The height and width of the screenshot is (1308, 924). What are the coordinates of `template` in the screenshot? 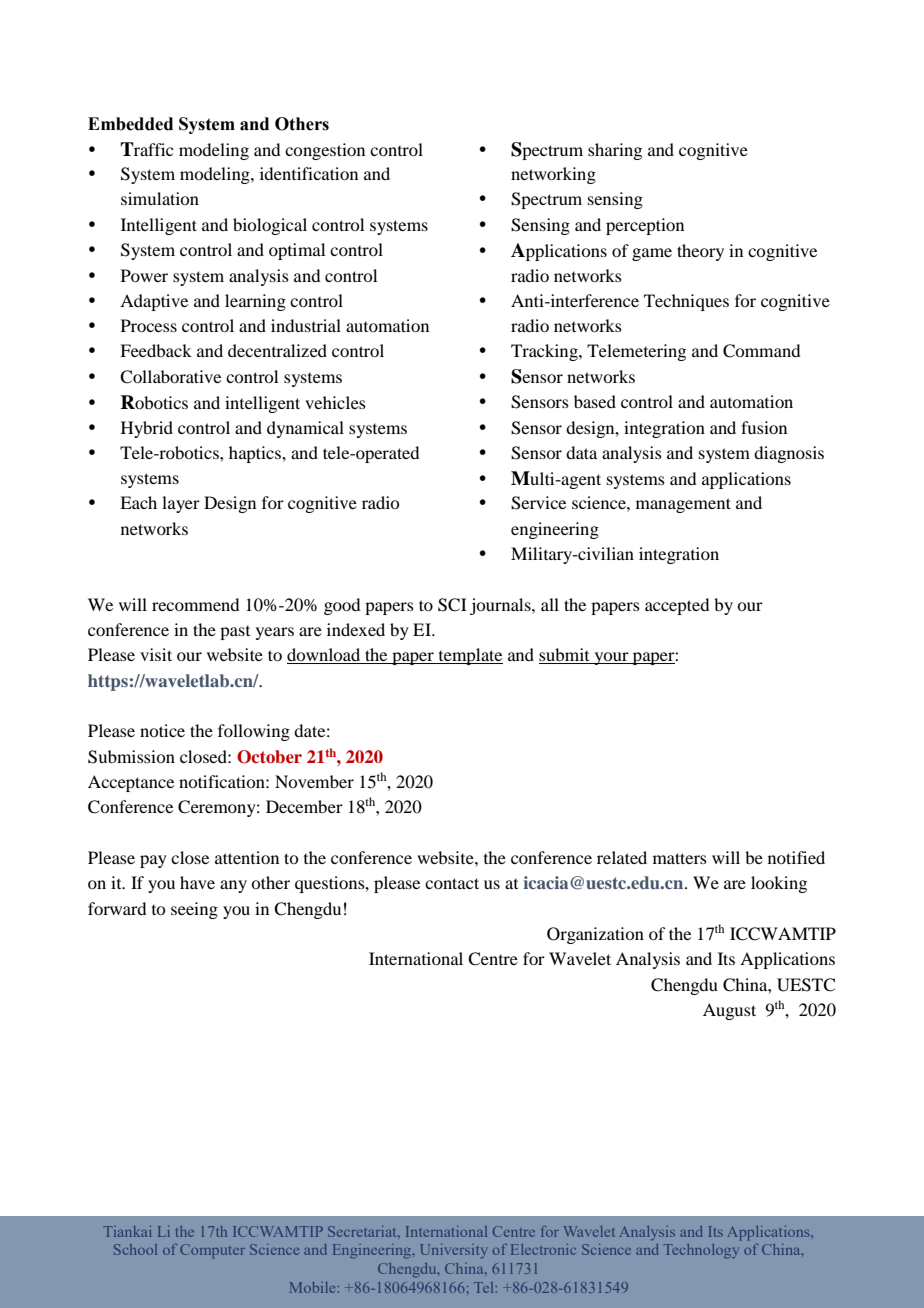 It's located at (469, 656).
